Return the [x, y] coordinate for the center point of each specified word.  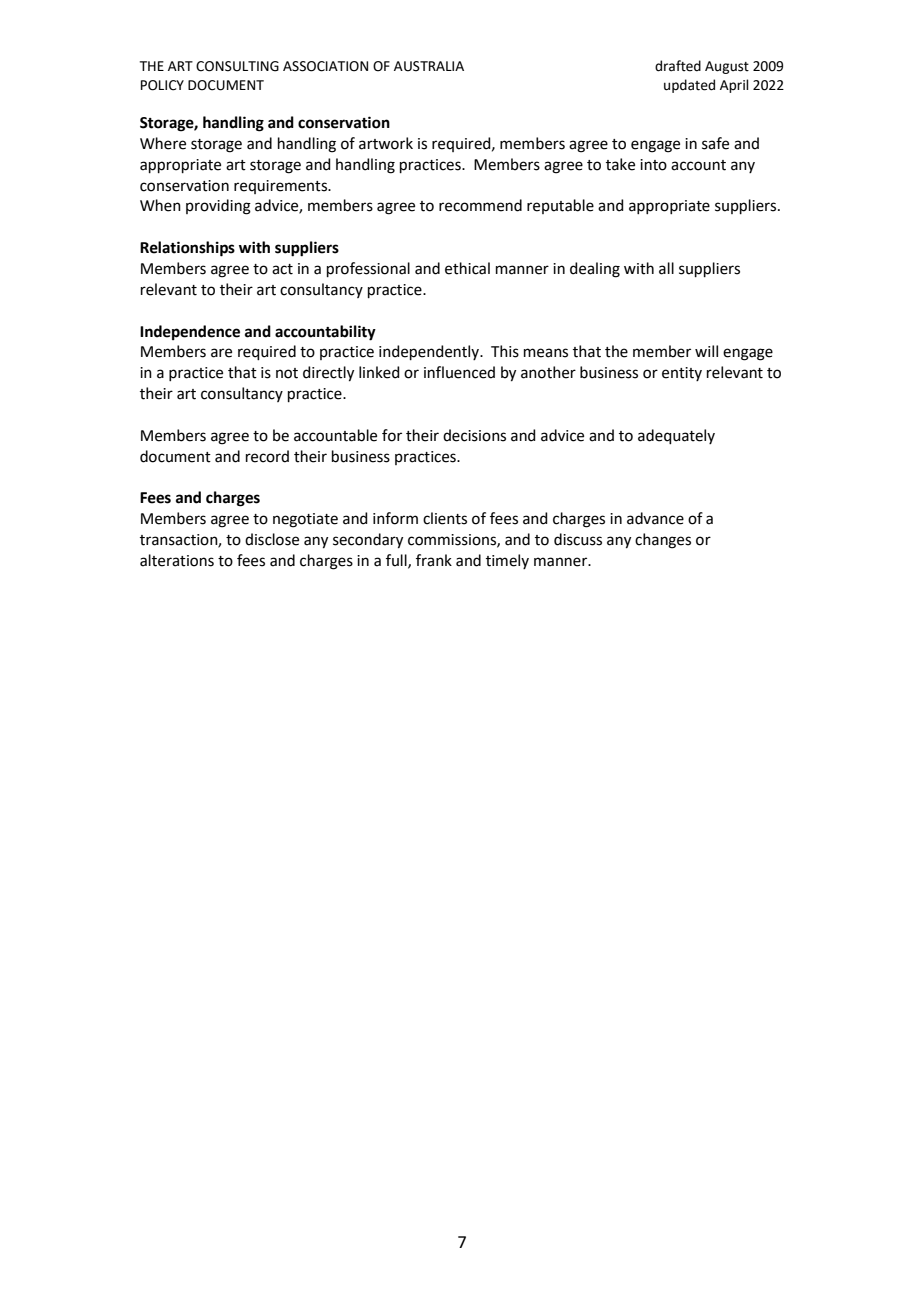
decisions [474, 435]
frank [434, 560]
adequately [676, 436]
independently [430, 352]
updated [689, 86]
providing [218, 207]
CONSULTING [237, 66]
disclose [272, 539]
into [653, 165]
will [706, 351]
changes [663, 541]
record [267, 456]
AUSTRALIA [429, 66]
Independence [190, 332]
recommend [480, 205]
